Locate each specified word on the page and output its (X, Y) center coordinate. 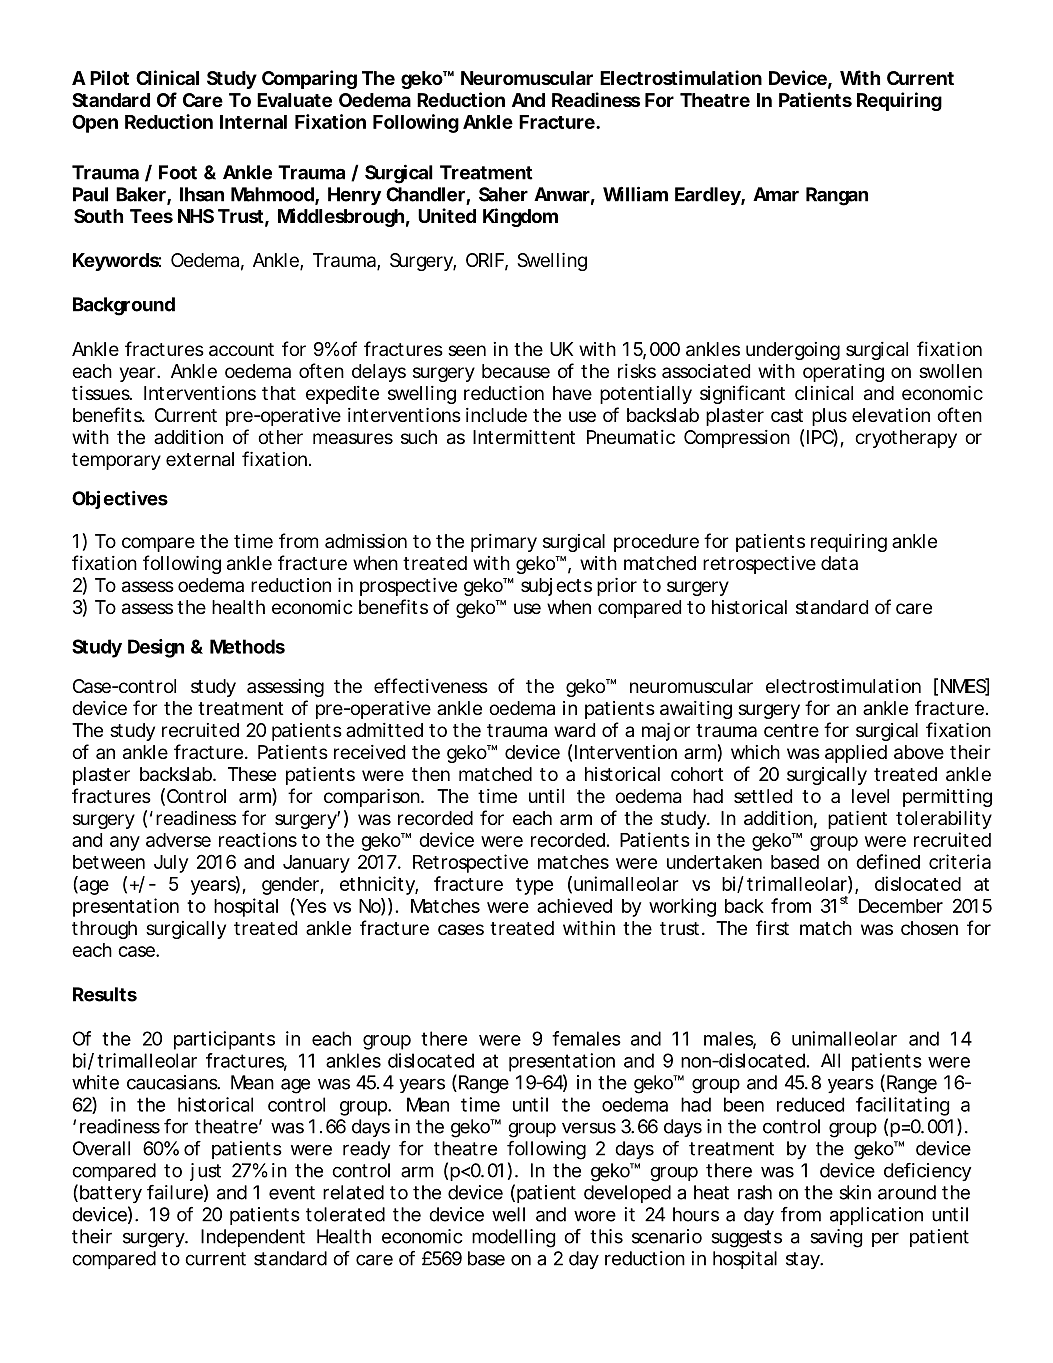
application (876, 1216)
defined (888, 861)
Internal (253, 122)
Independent (253, 1238)
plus (829, 417)
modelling (513, 1238)
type (534, 886)
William (635, 194)
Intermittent (524, 437)
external (200, 459)
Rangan (837, 196)
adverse (178, 840)
